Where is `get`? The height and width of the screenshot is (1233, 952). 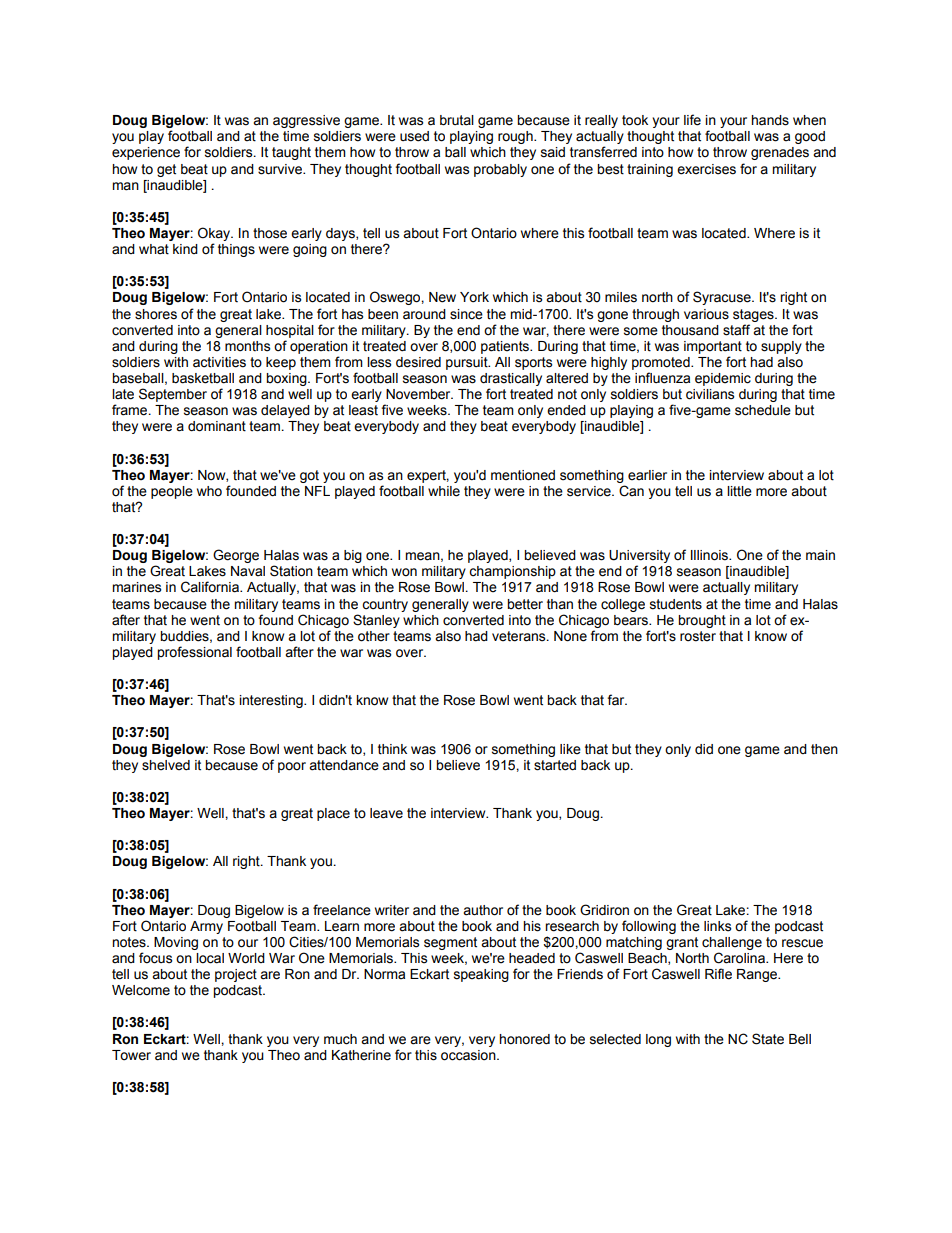 get is located at coordinates (166, 170).
